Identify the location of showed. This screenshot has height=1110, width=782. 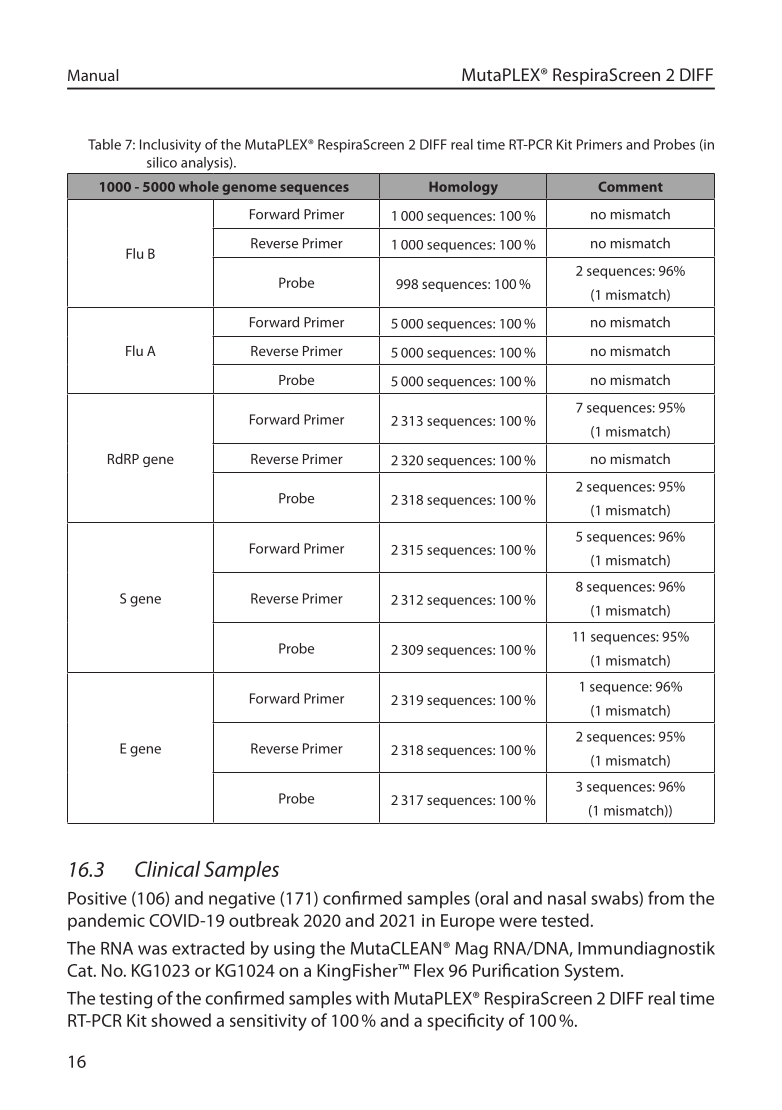
(181, 1020).
